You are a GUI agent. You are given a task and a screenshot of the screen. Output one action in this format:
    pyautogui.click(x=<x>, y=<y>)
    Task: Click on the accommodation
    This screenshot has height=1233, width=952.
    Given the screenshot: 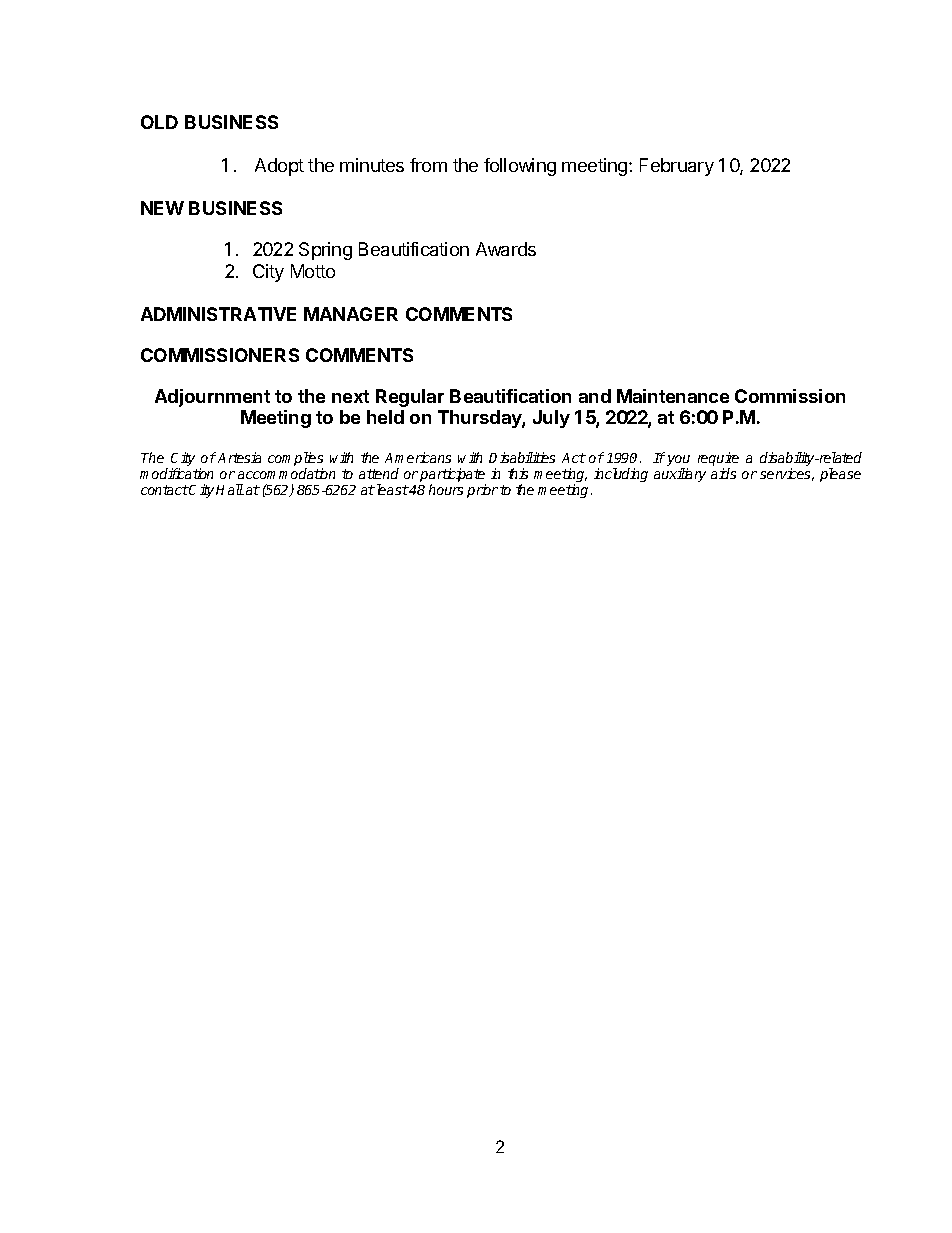 What is the action you would take?
    pyautogui.click(x=286, y=473)
